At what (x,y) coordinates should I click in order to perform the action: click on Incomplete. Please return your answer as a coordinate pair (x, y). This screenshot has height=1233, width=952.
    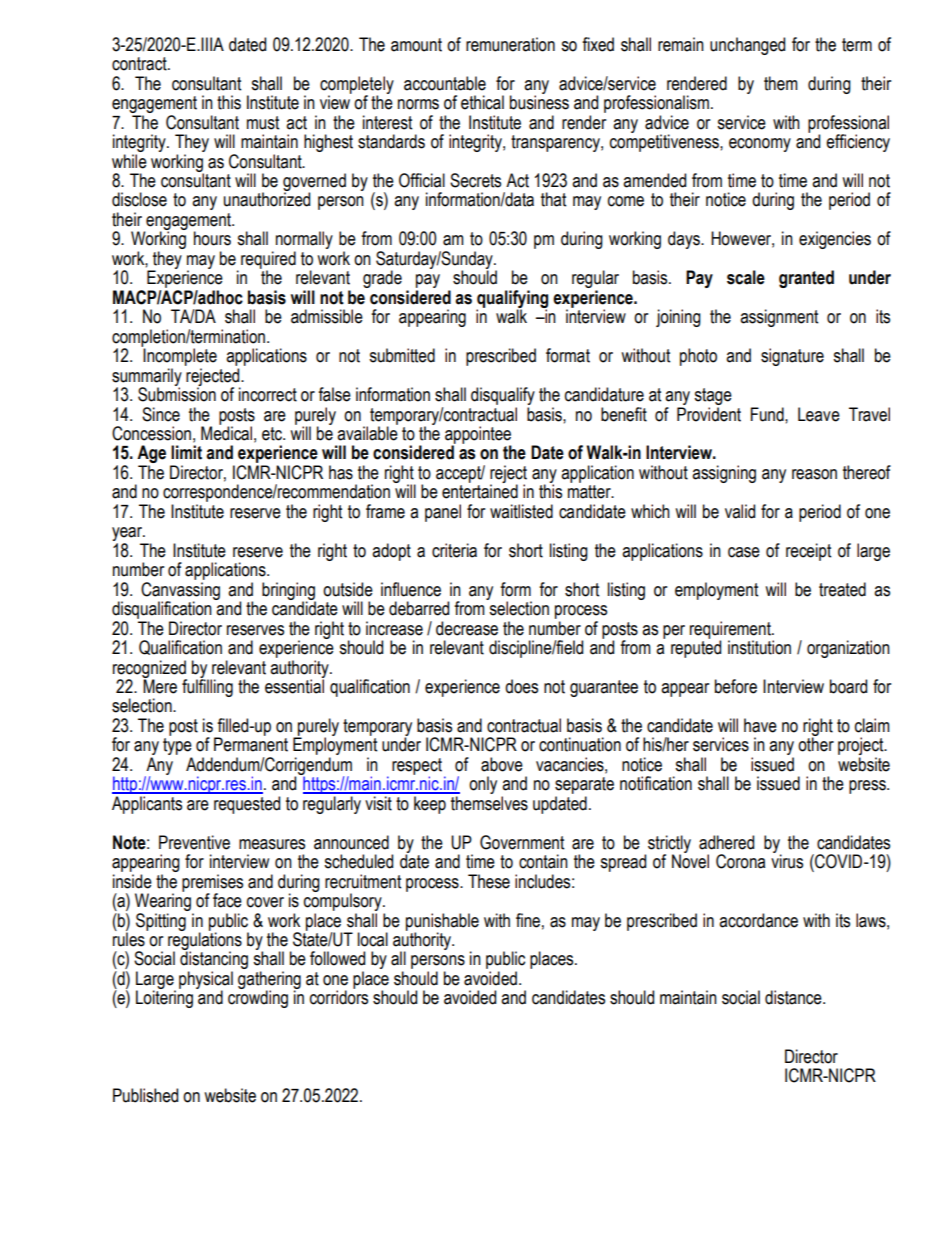
    Looking at the image, I should click on (179, 356).
